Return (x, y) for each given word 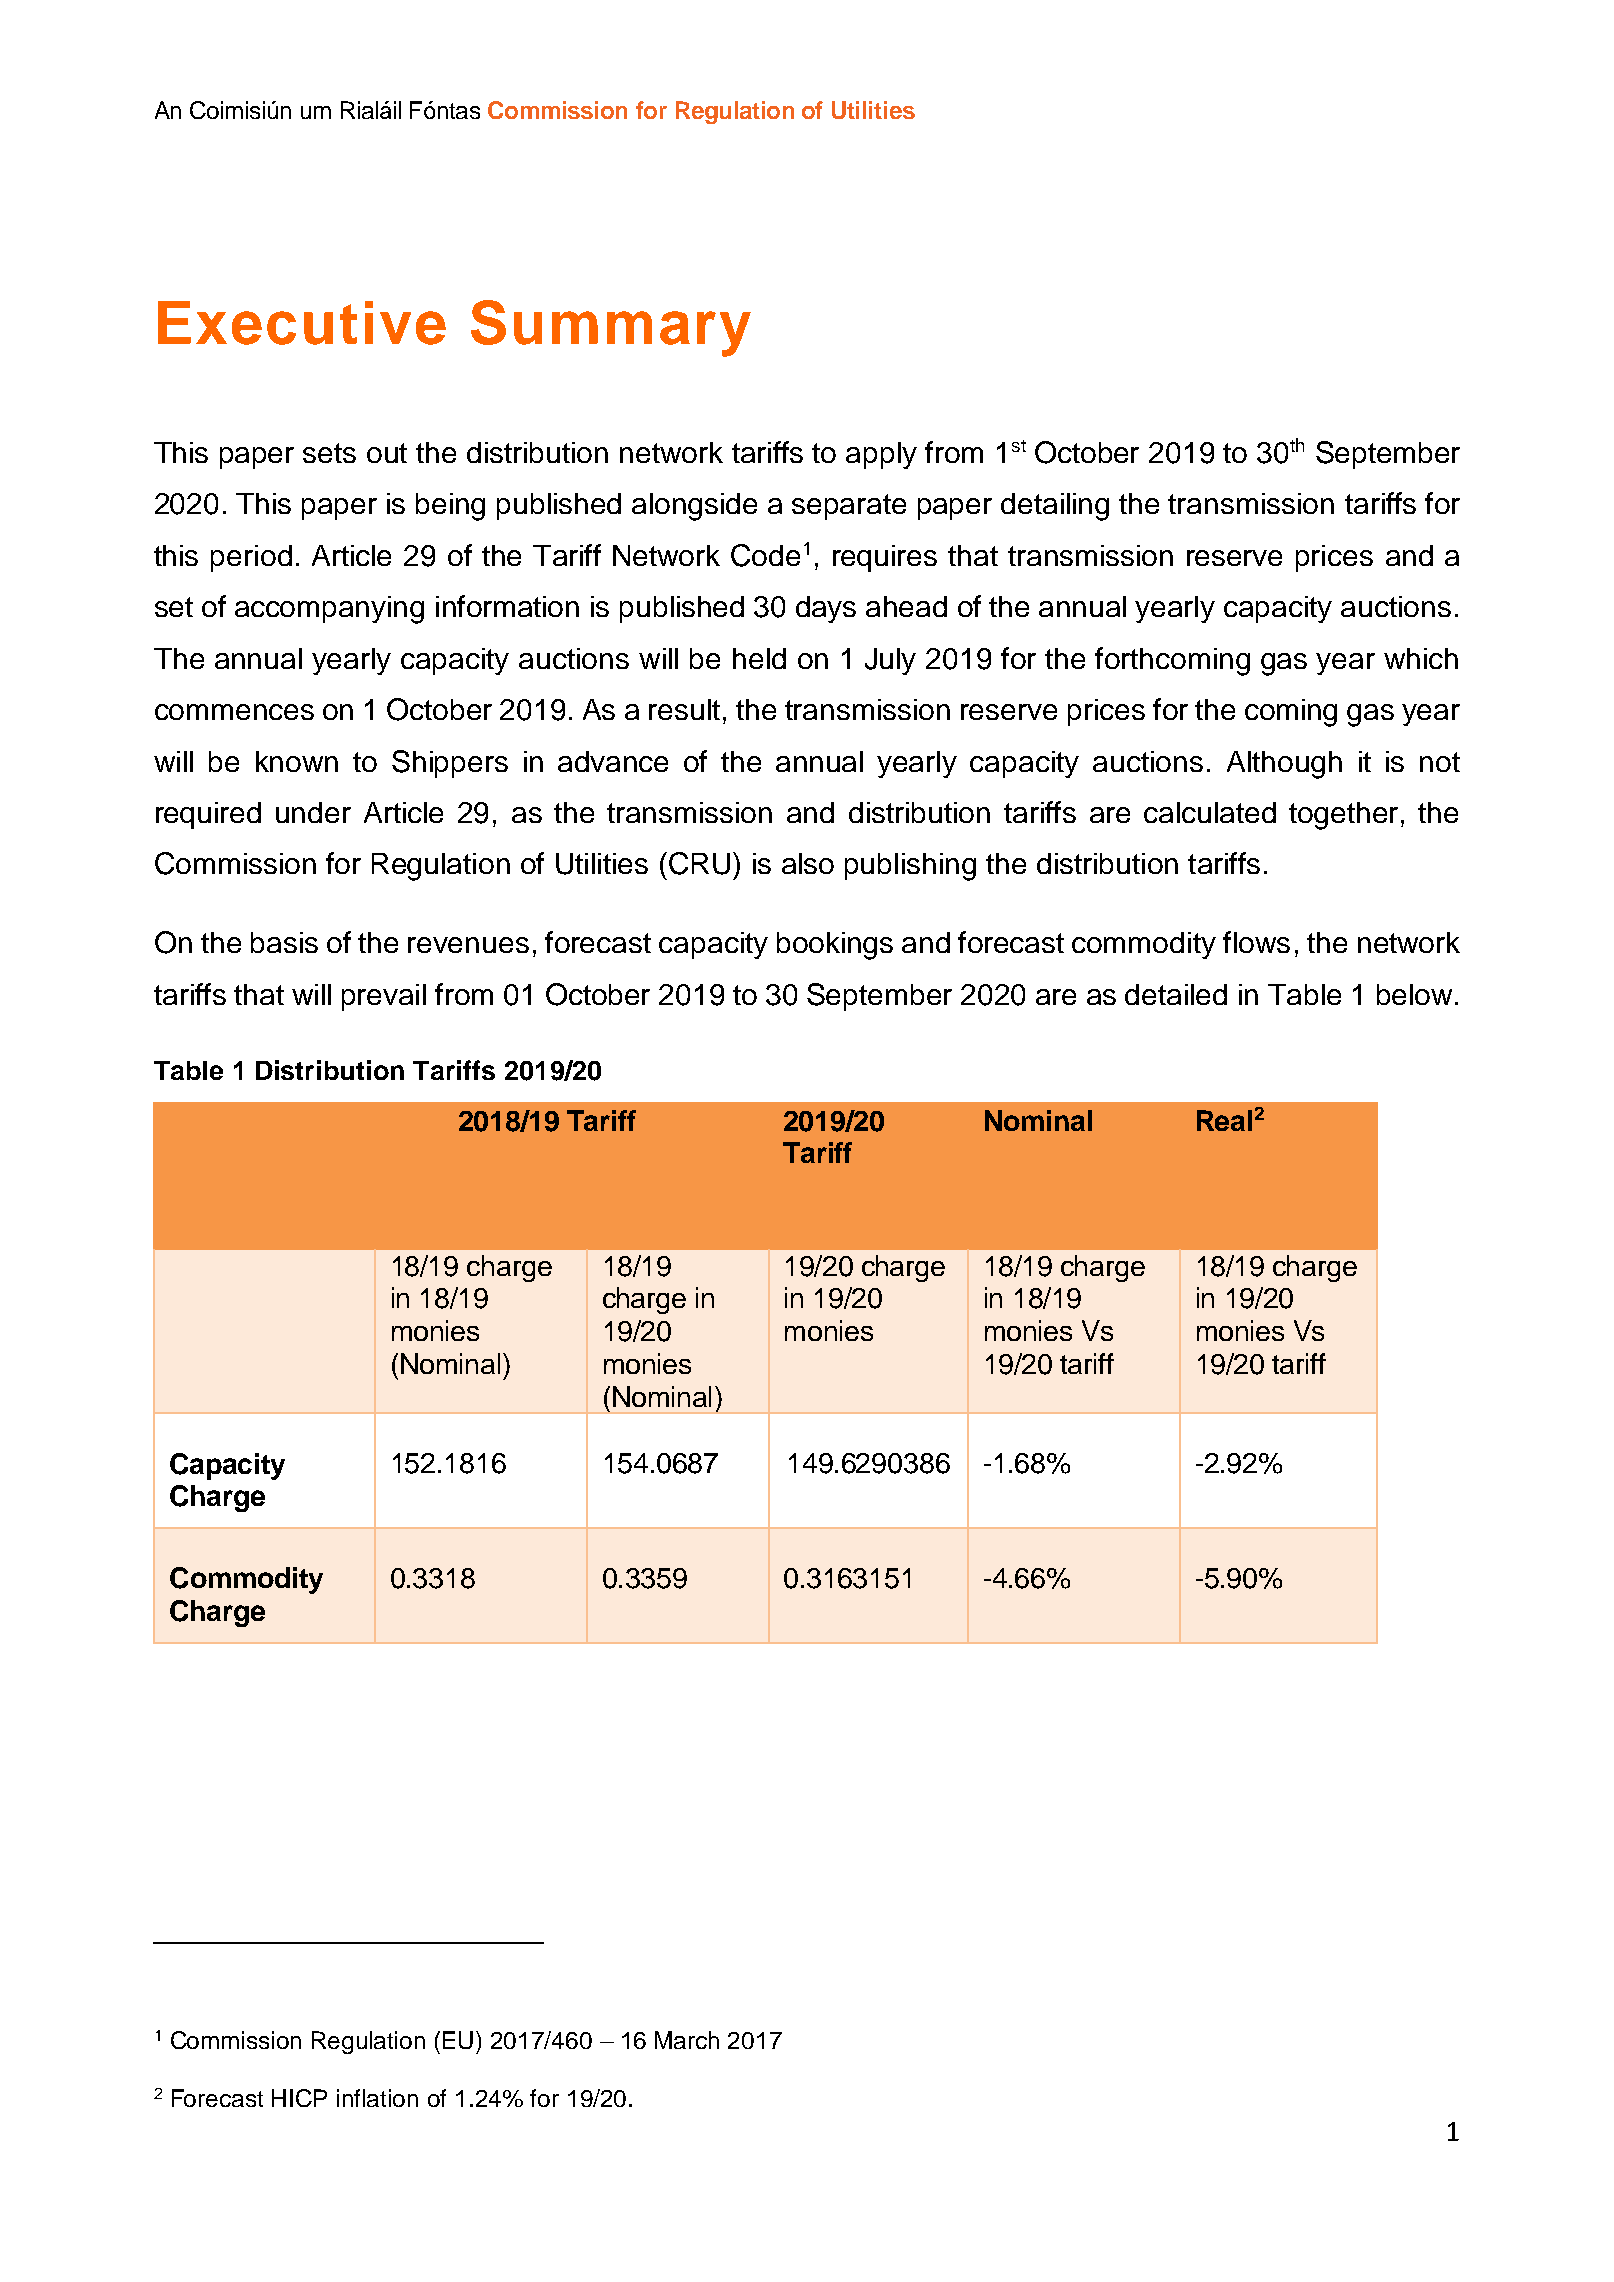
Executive (302, 323)
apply (881, 455)
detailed (1176, 994)
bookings (835, 946)
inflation (377, 2098)
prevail (384, 997)
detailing (1055, 507)
